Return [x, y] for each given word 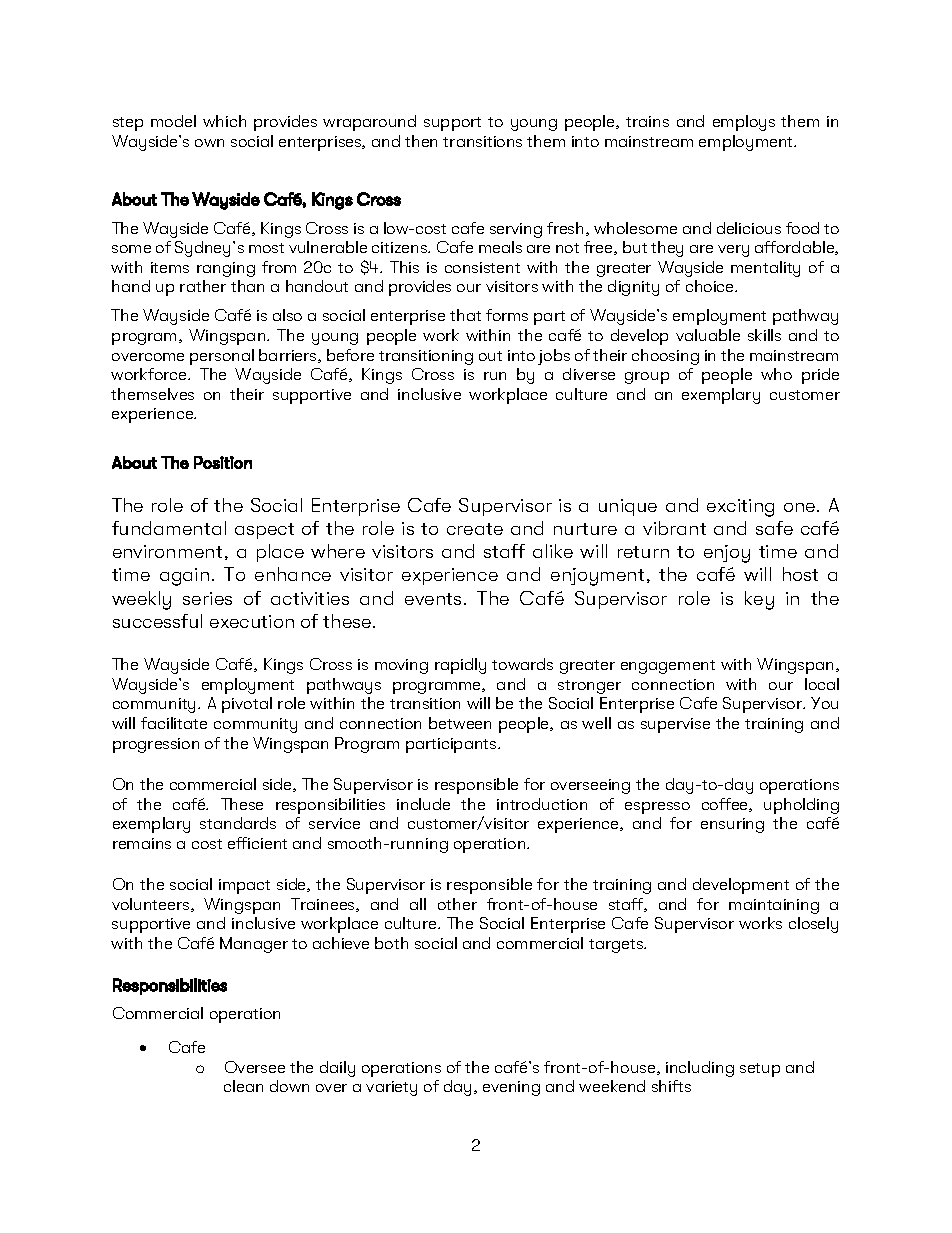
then [421, 141]
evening [511, 1088]
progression [156, 745]
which [224, 121]
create [475, 529]
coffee [726, 805]
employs [744, 123]
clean [243, 1086]
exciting [740, 508]
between [460, 723]
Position [223, 462]
